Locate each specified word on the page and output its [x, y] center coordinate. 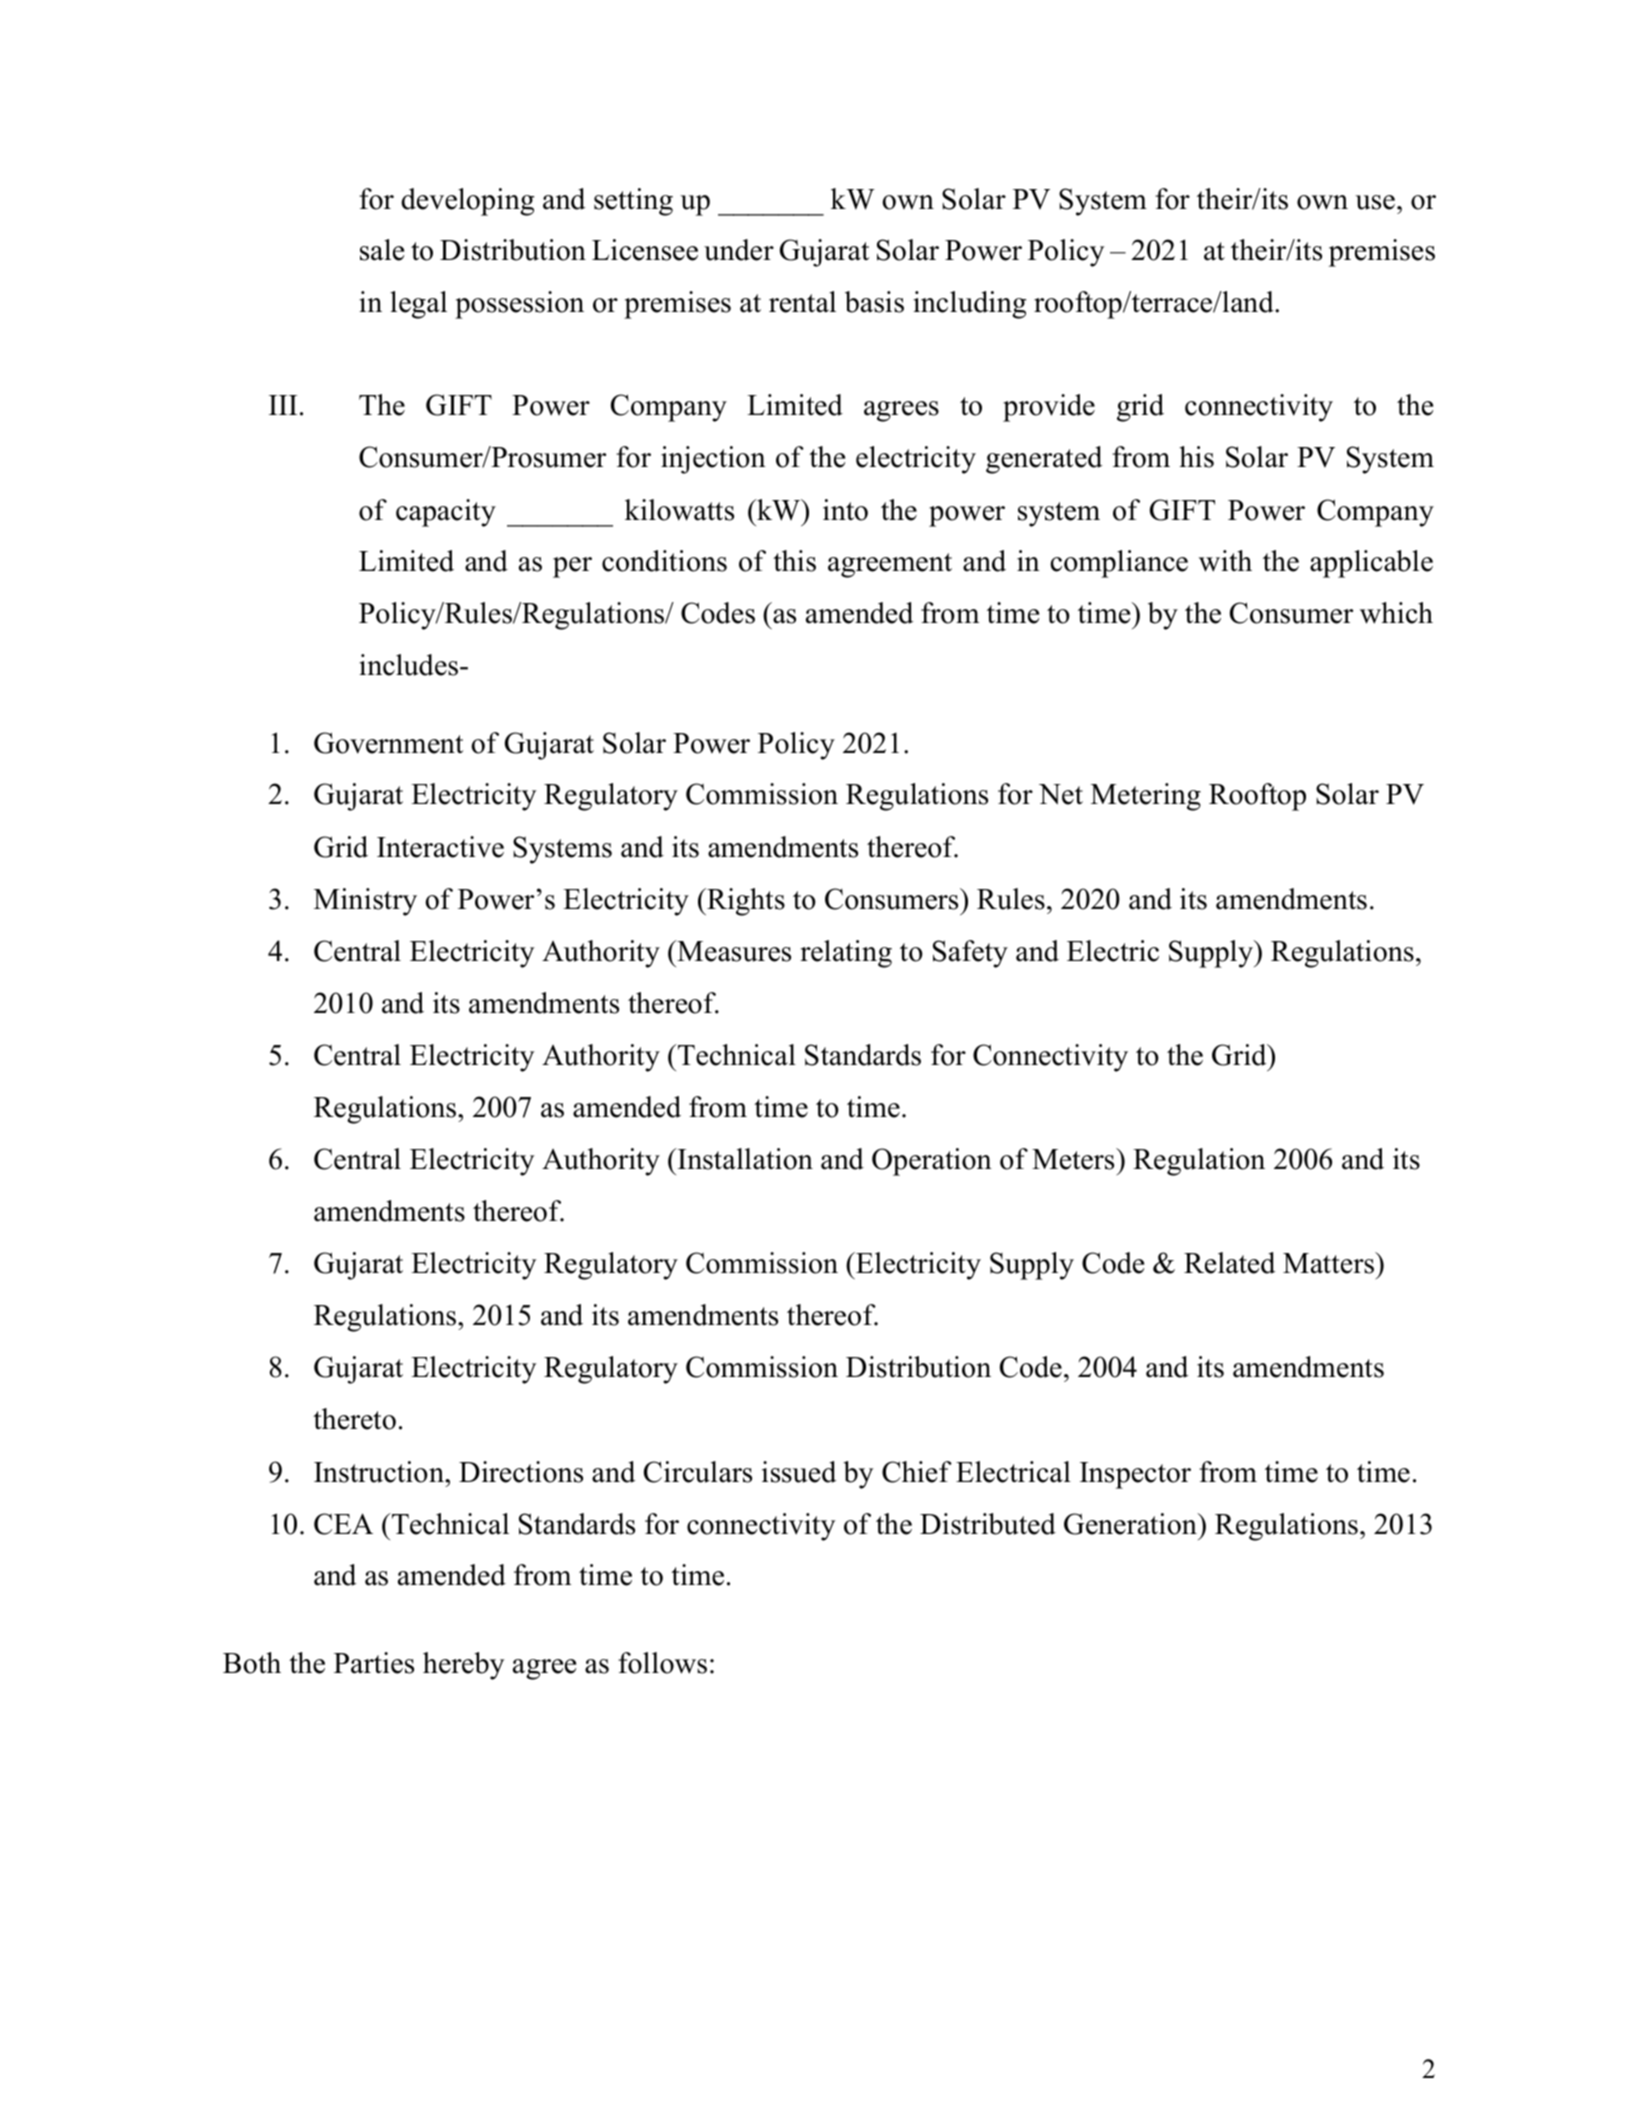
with [1225, 561]
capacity [446, 513]
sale [382, 250]
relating [846, 954]
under [739, 250]
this [794, 561]
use [1375, 202]
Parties [374, 1663]
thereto [354, 1419]
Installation [744, 1159]
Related [1229, 1263]
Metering [1146, 797]
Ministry [365, 902]
